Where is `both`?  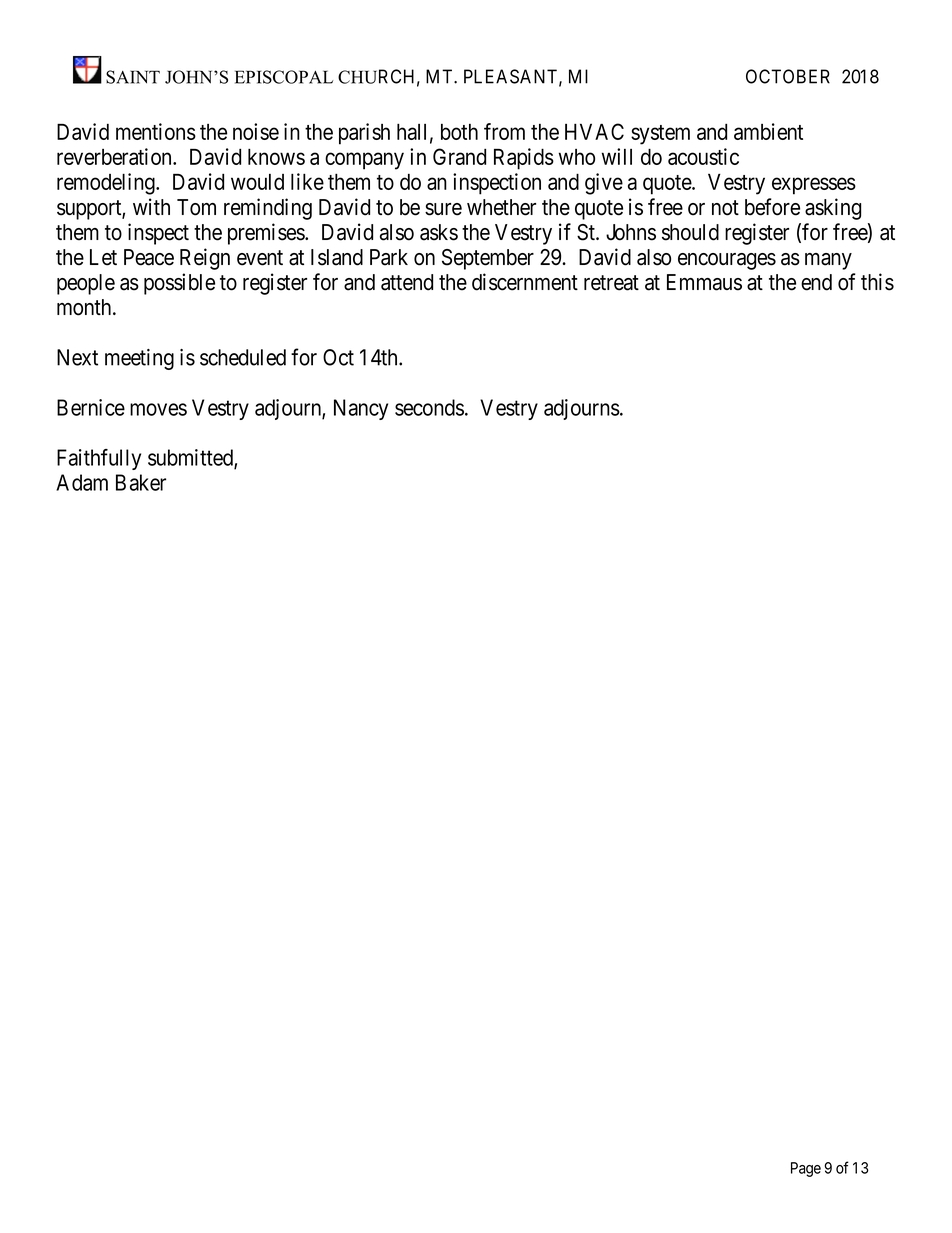 both is located at coordinates (459, 132).
